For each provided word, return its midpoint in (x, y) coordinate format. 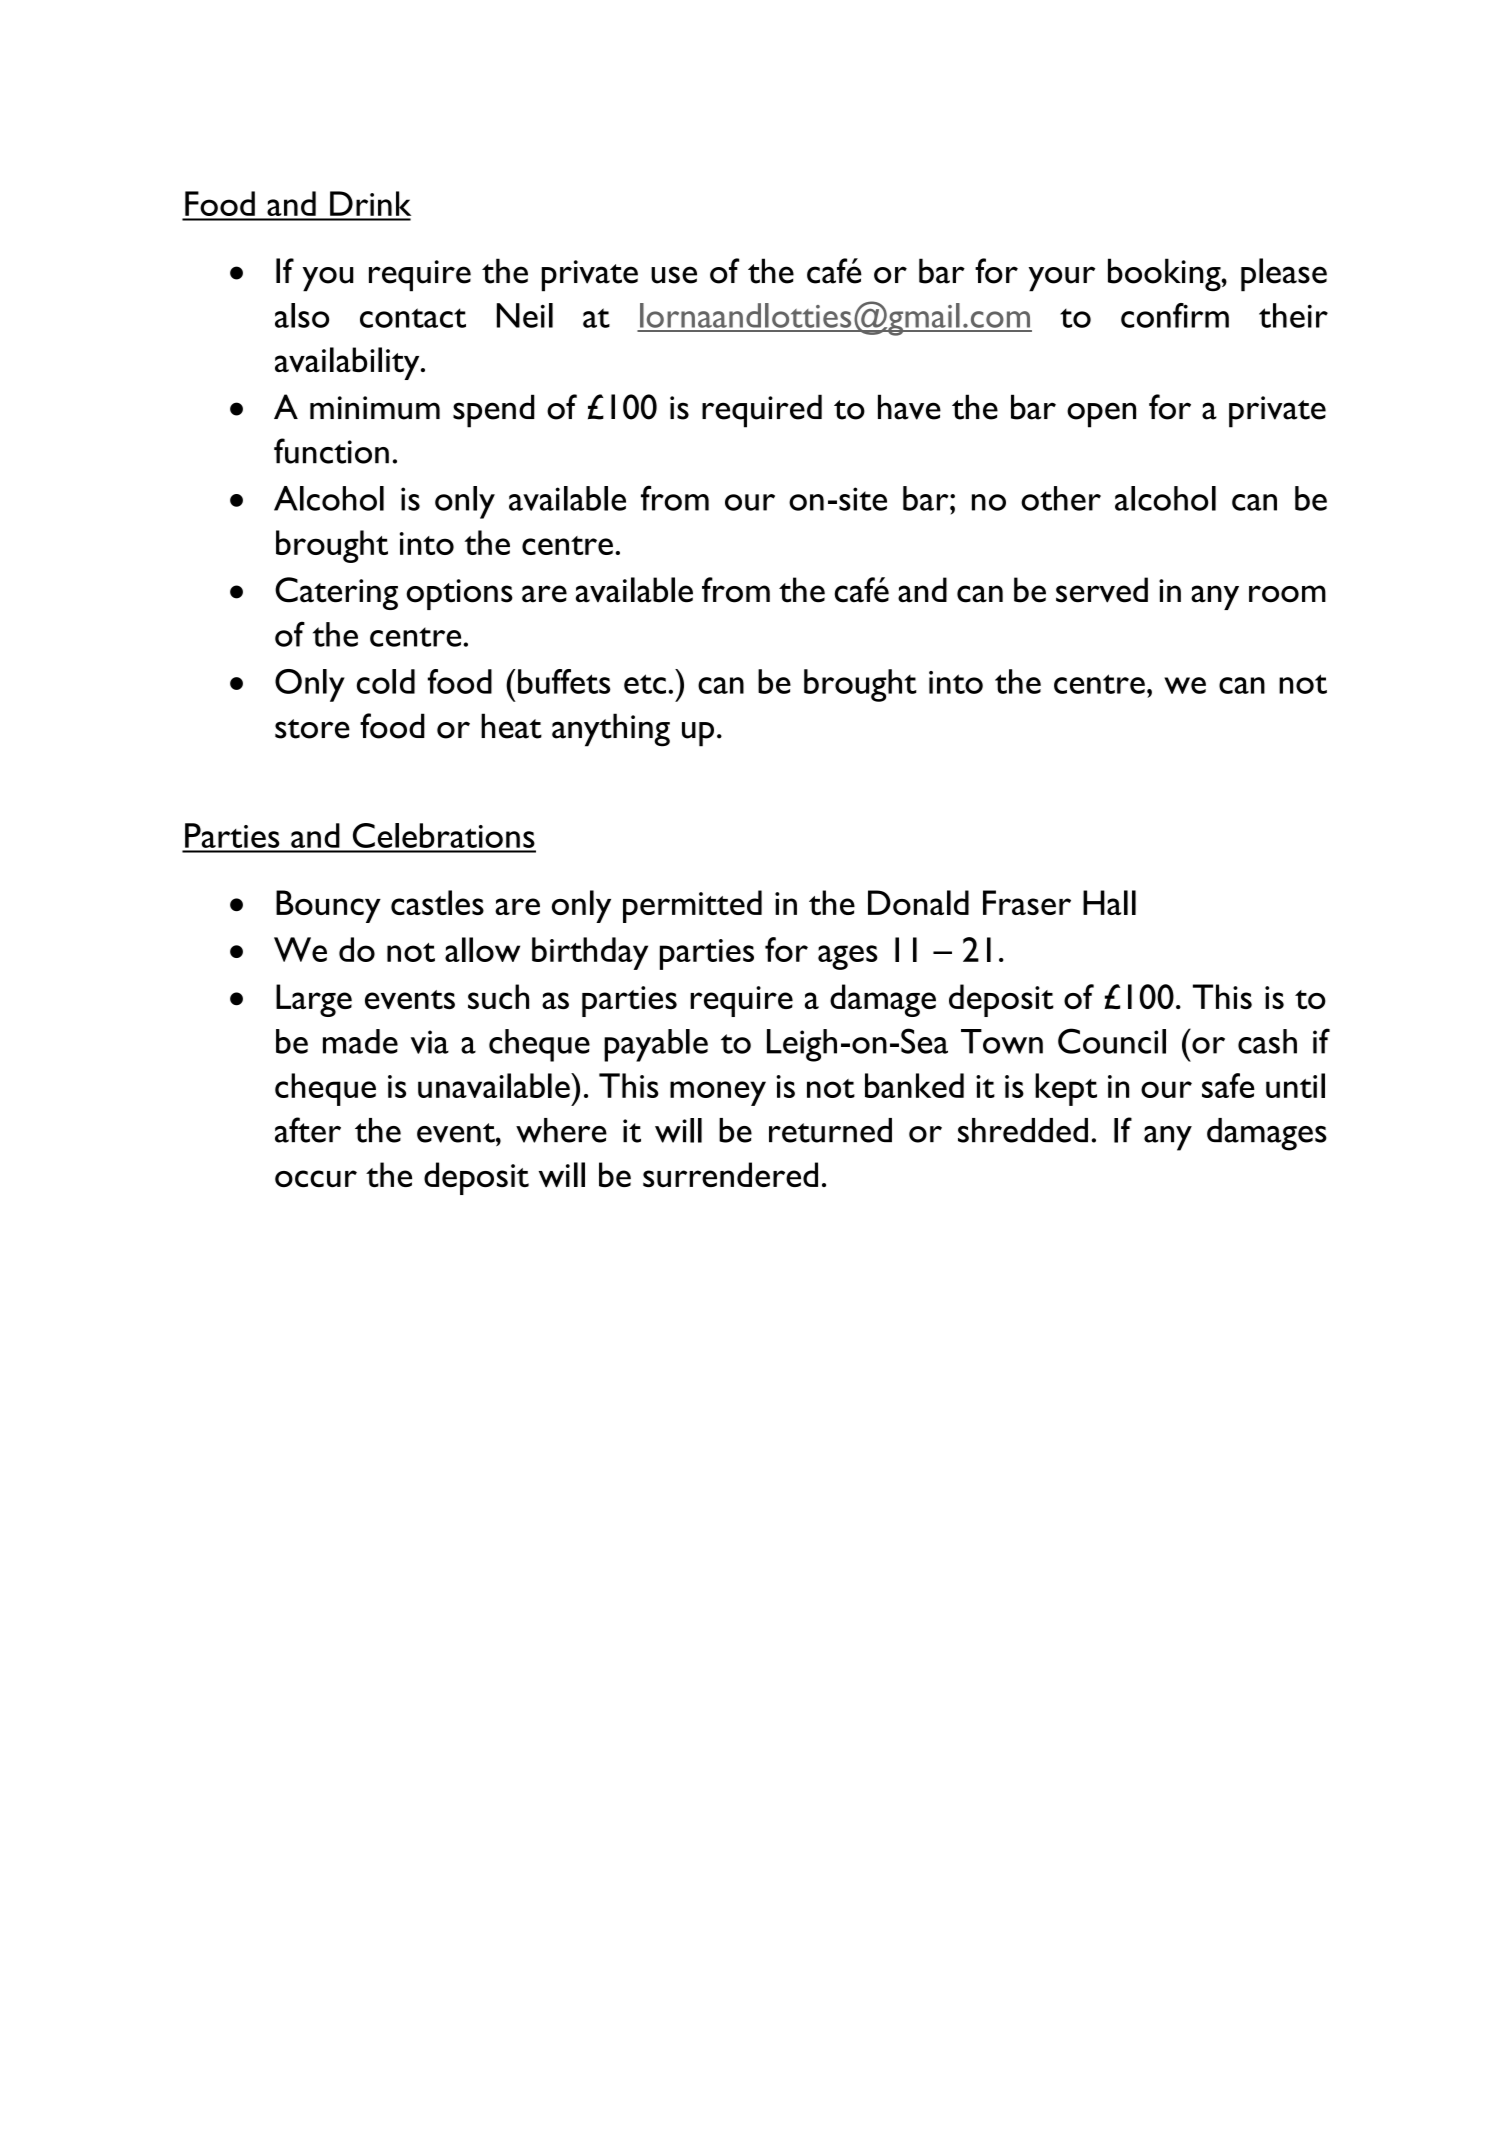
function (331, 451)
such (498, 996)
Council (1112, 1041)
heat (511, 726)
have (909, 407)
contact (413, 318)
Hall (1109, 902)
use (674, 275)
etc (645, 684)
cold (386, 681)
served (1102, 590)
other (1061, 498)
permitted (692, 906)
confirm (1175, 315)
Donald (918, 902)
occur (316, 1178)
